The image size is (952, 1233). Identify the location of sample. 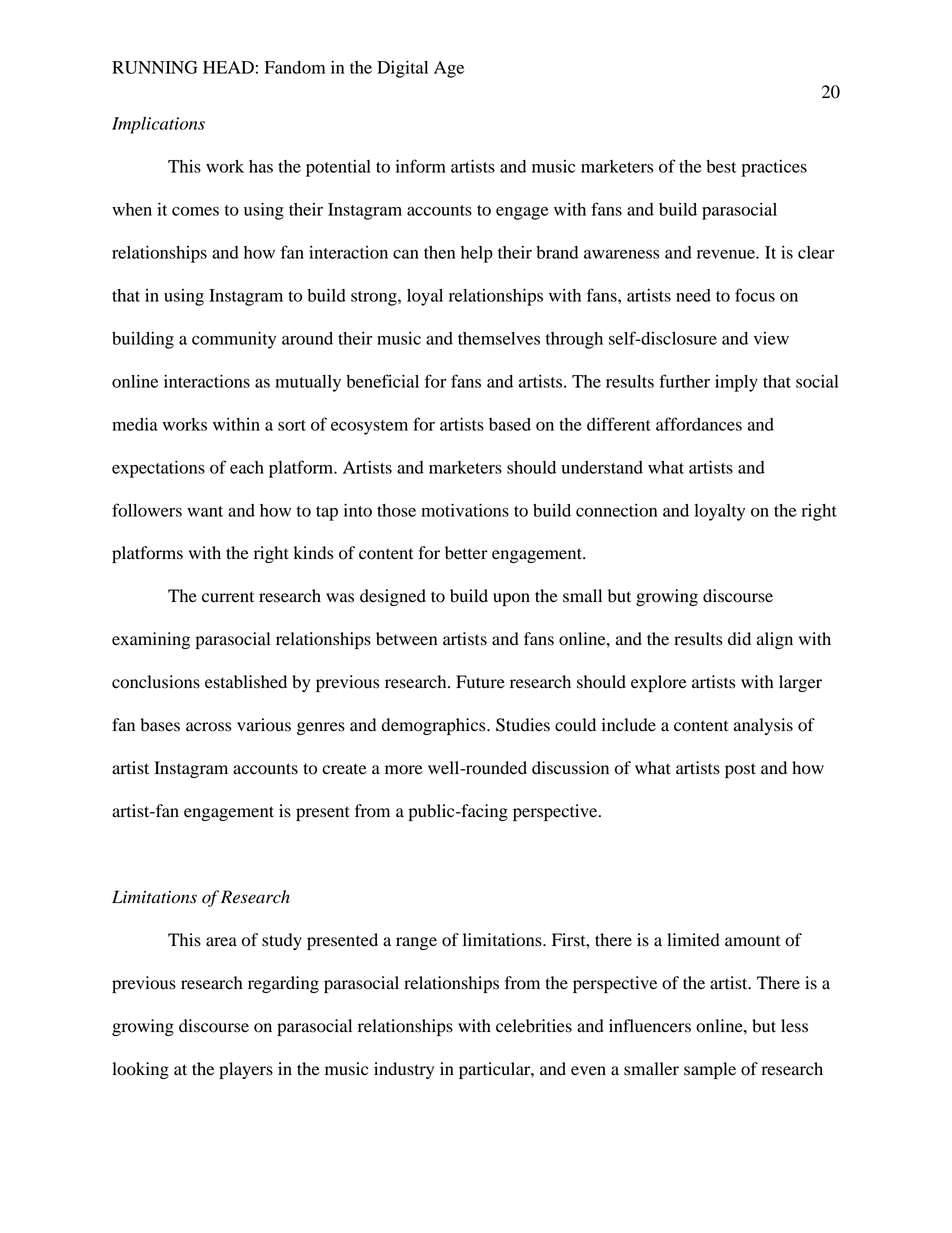
(710, 1070).
